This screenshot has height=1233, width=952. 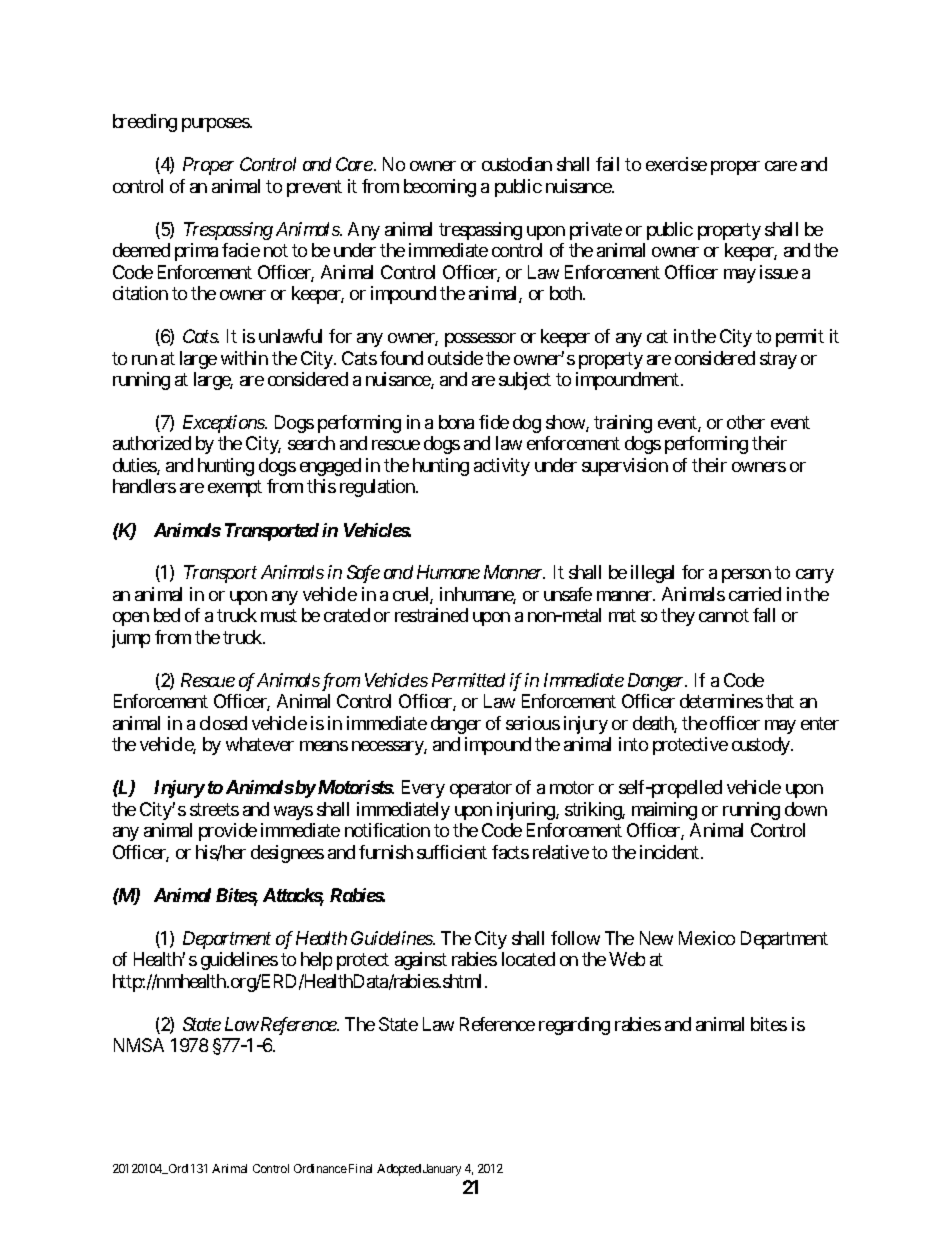 I want to click on restrained, so click(x=431, y=615).
